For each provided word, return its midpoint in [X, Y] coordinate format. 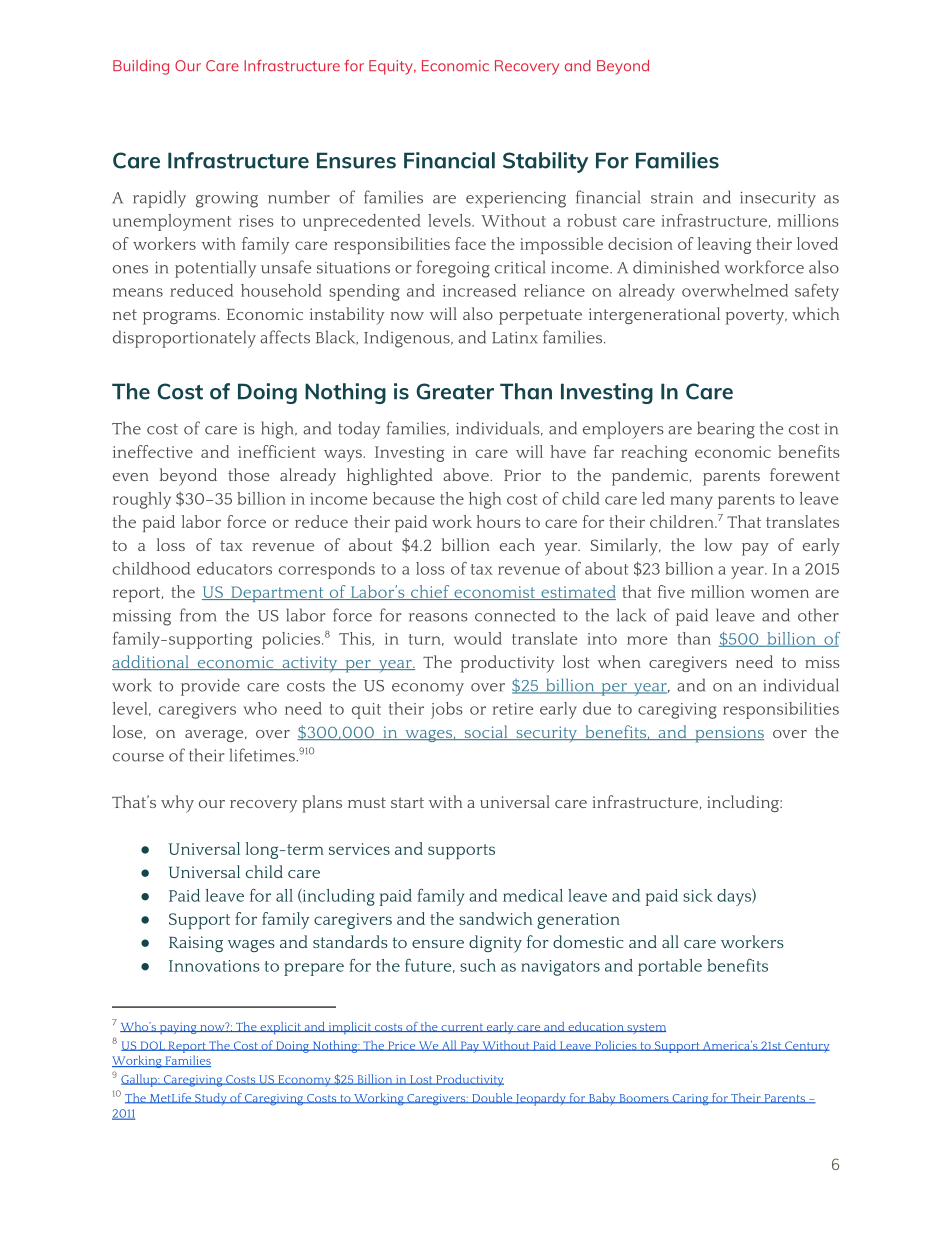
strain [672, 198]
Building [141, 67]
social [486, 732]
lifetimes [263, 755]
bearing [726, 430]
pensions [728, 734]
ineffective [153, 451]
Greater [455, 391]
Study [211, 1099]
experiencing [516, 200]
